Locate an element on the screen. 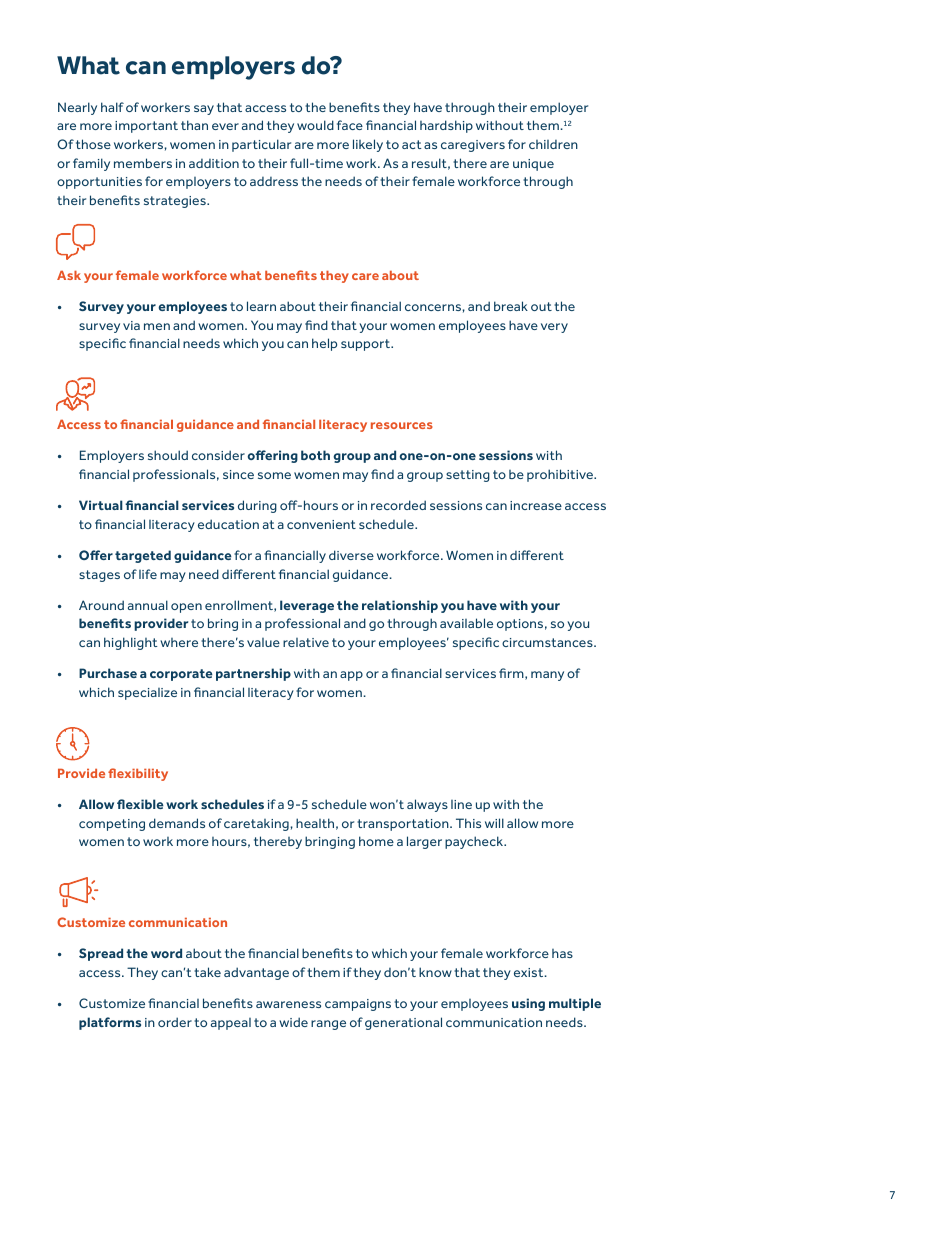 The width and height of the screenshot is (952, 1233). via is located at coordinates (131, 325).
